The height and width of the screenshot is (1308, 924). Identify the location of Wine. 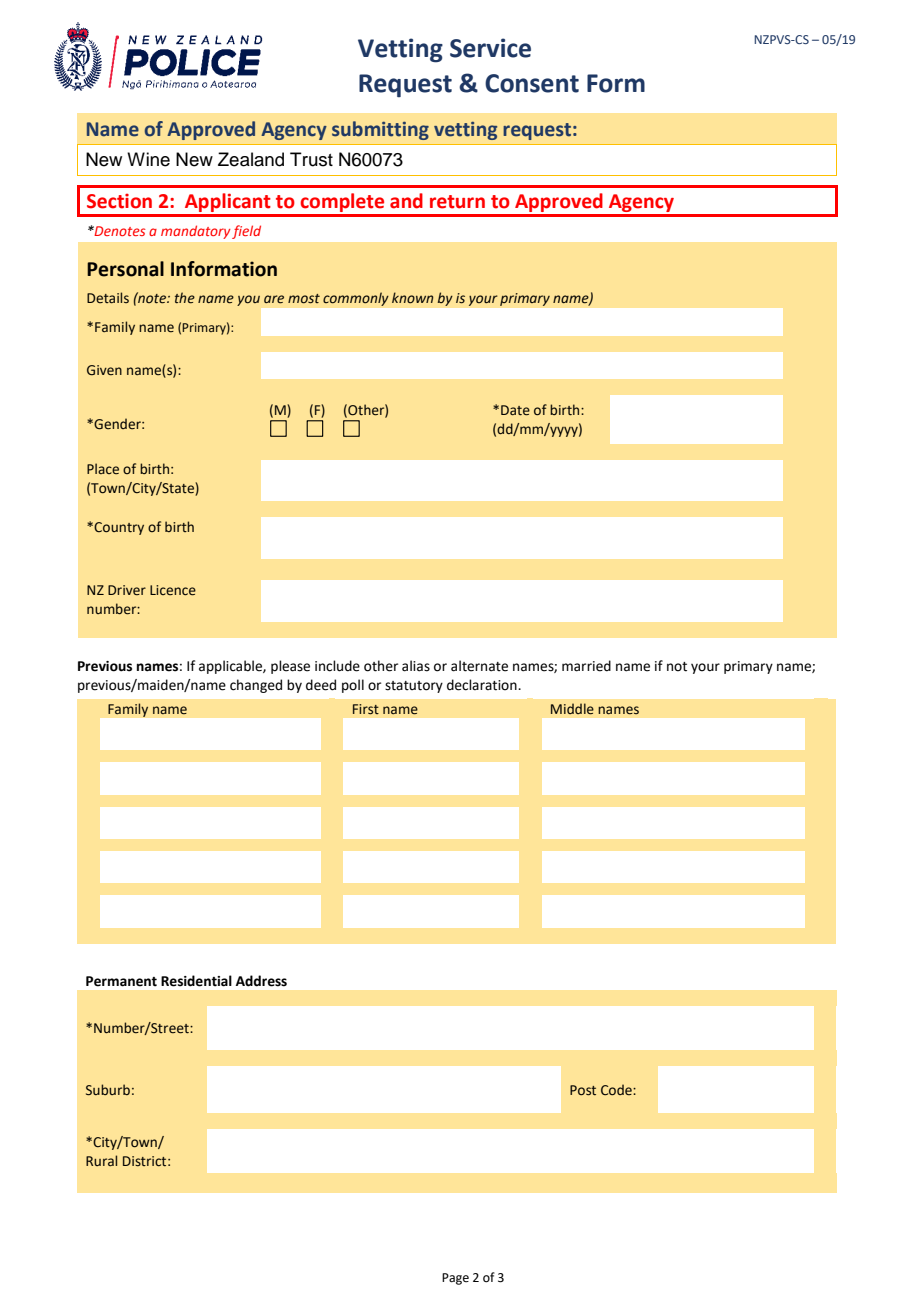
(148, 159).
